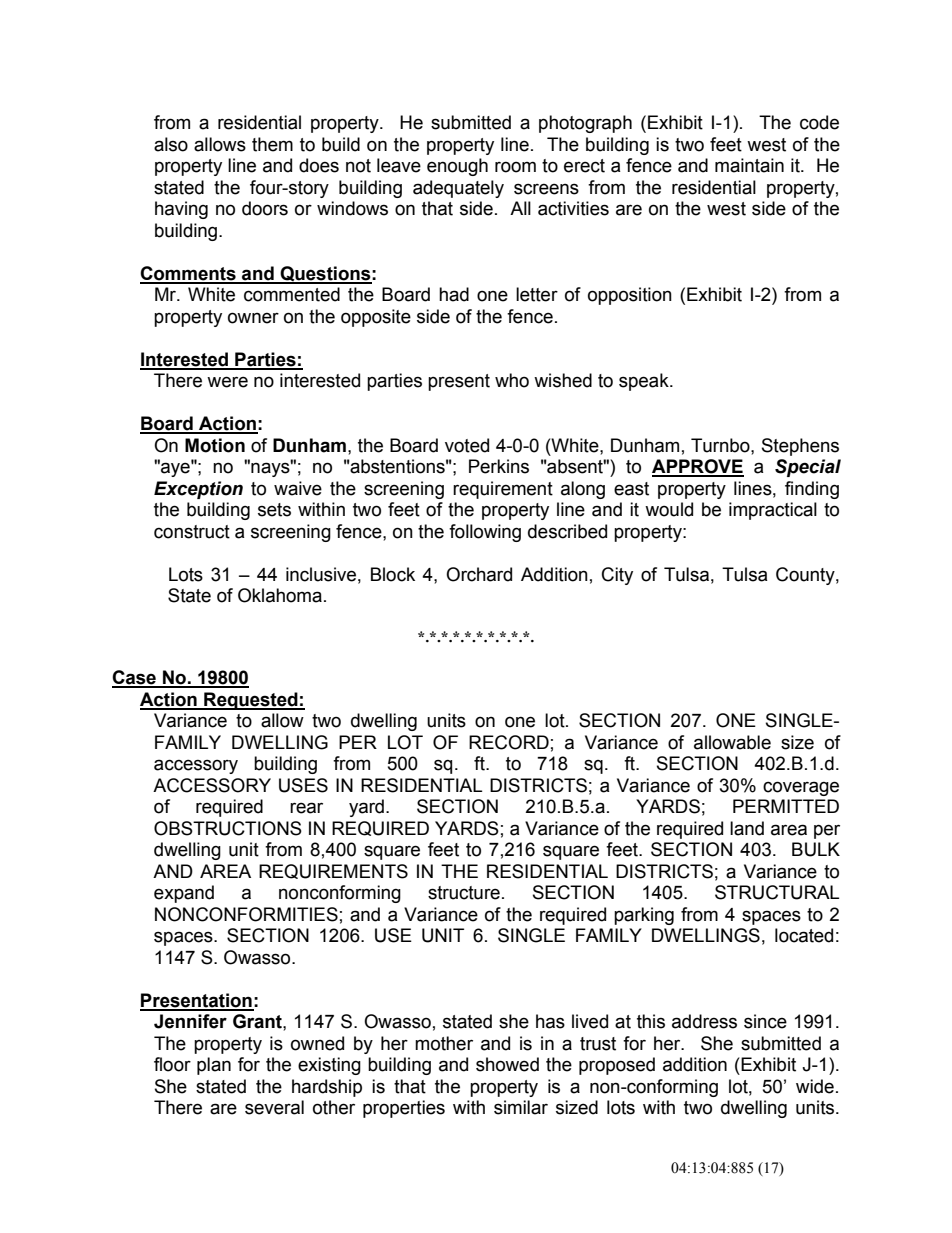  What do you see at coordinates (280, 595) in the screenshot?
I see `Oklahoma` at bounding box center [280, 595].
